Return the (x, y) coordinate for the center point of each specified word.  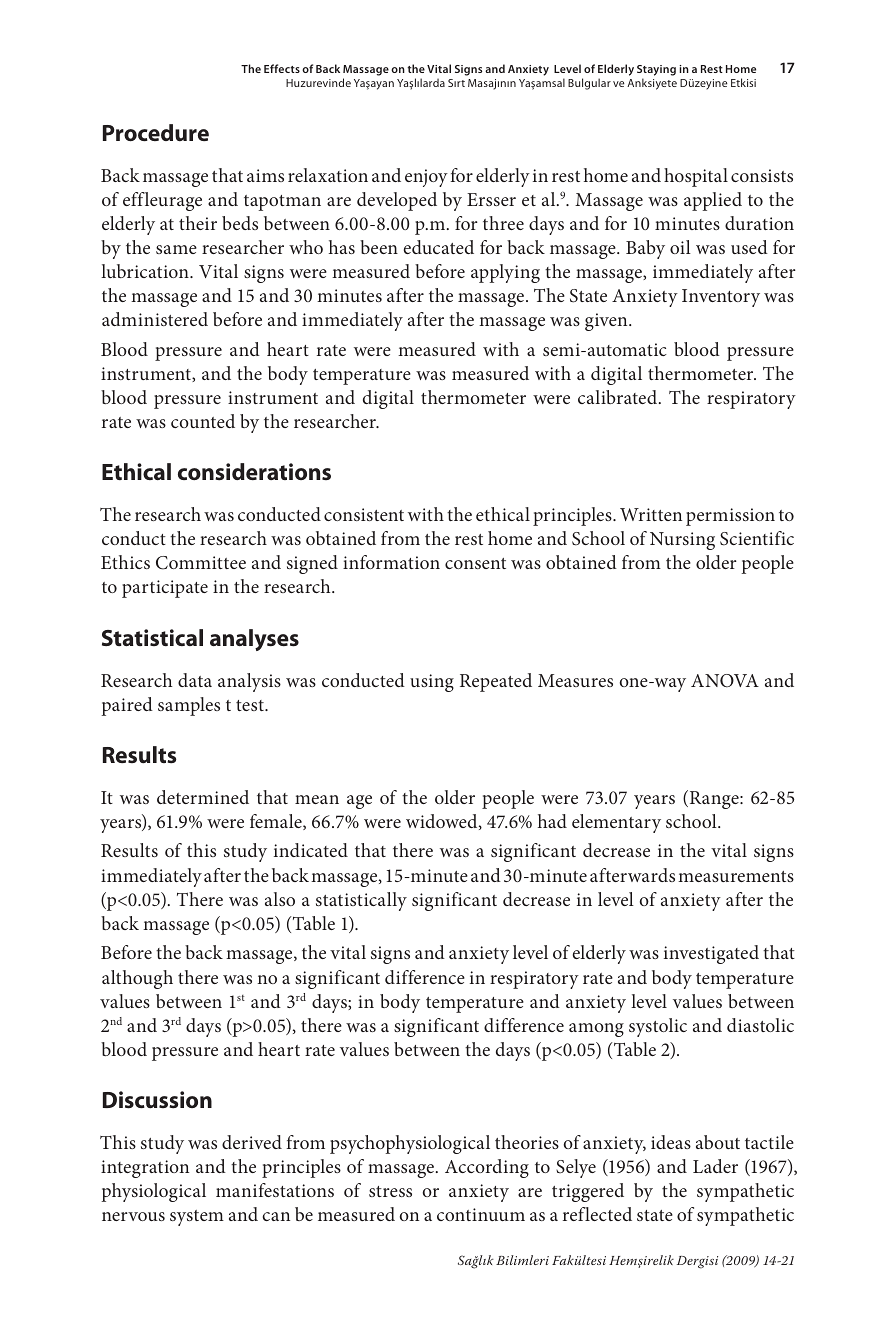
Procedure (156, 133)
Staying (656, 70)
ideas (671, 1142)
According (487, 1168)
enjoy (426, 178)
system (197, 1218)
